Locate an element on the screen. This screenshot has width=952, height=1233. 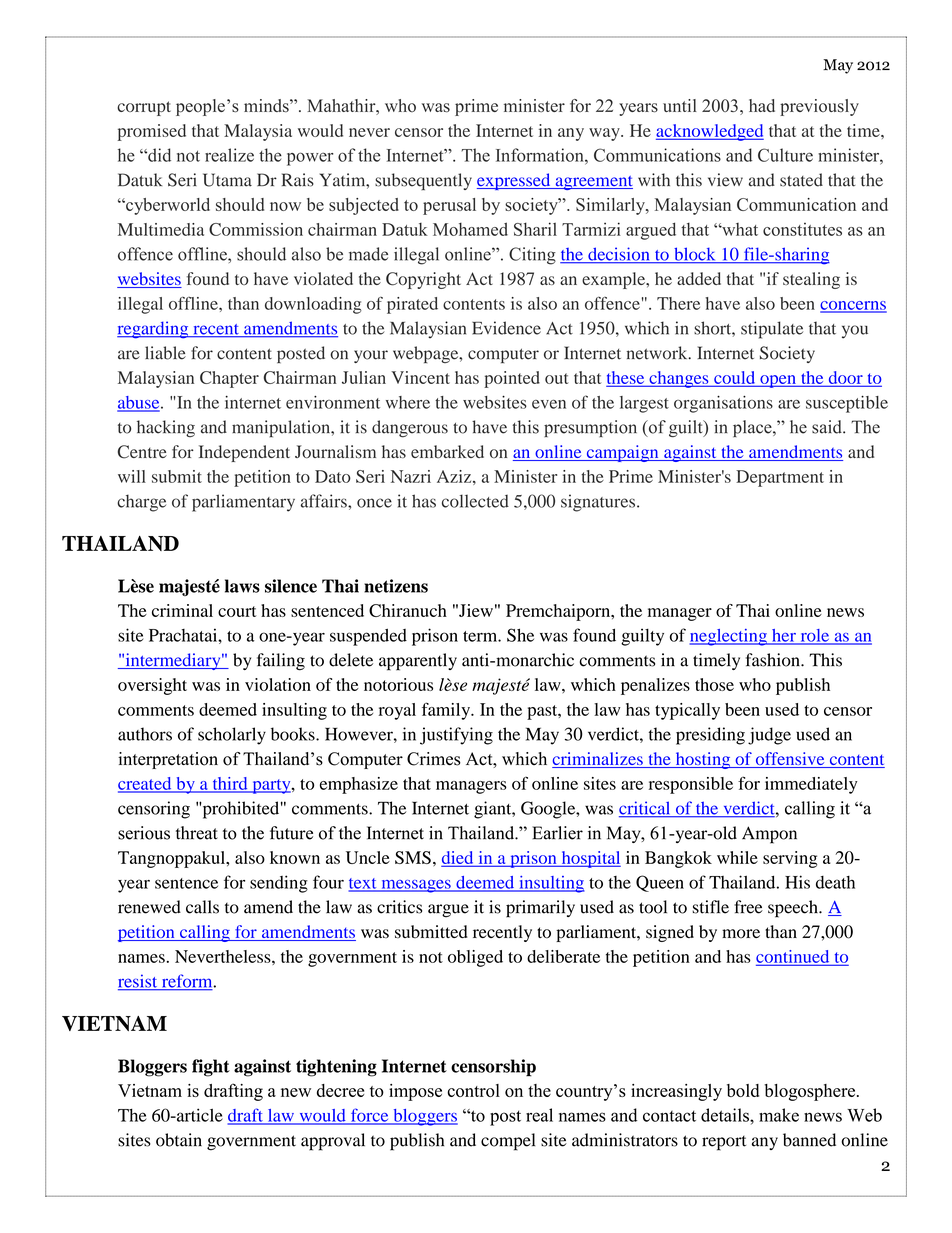
obtain is located at coordinates (179, 1140).
